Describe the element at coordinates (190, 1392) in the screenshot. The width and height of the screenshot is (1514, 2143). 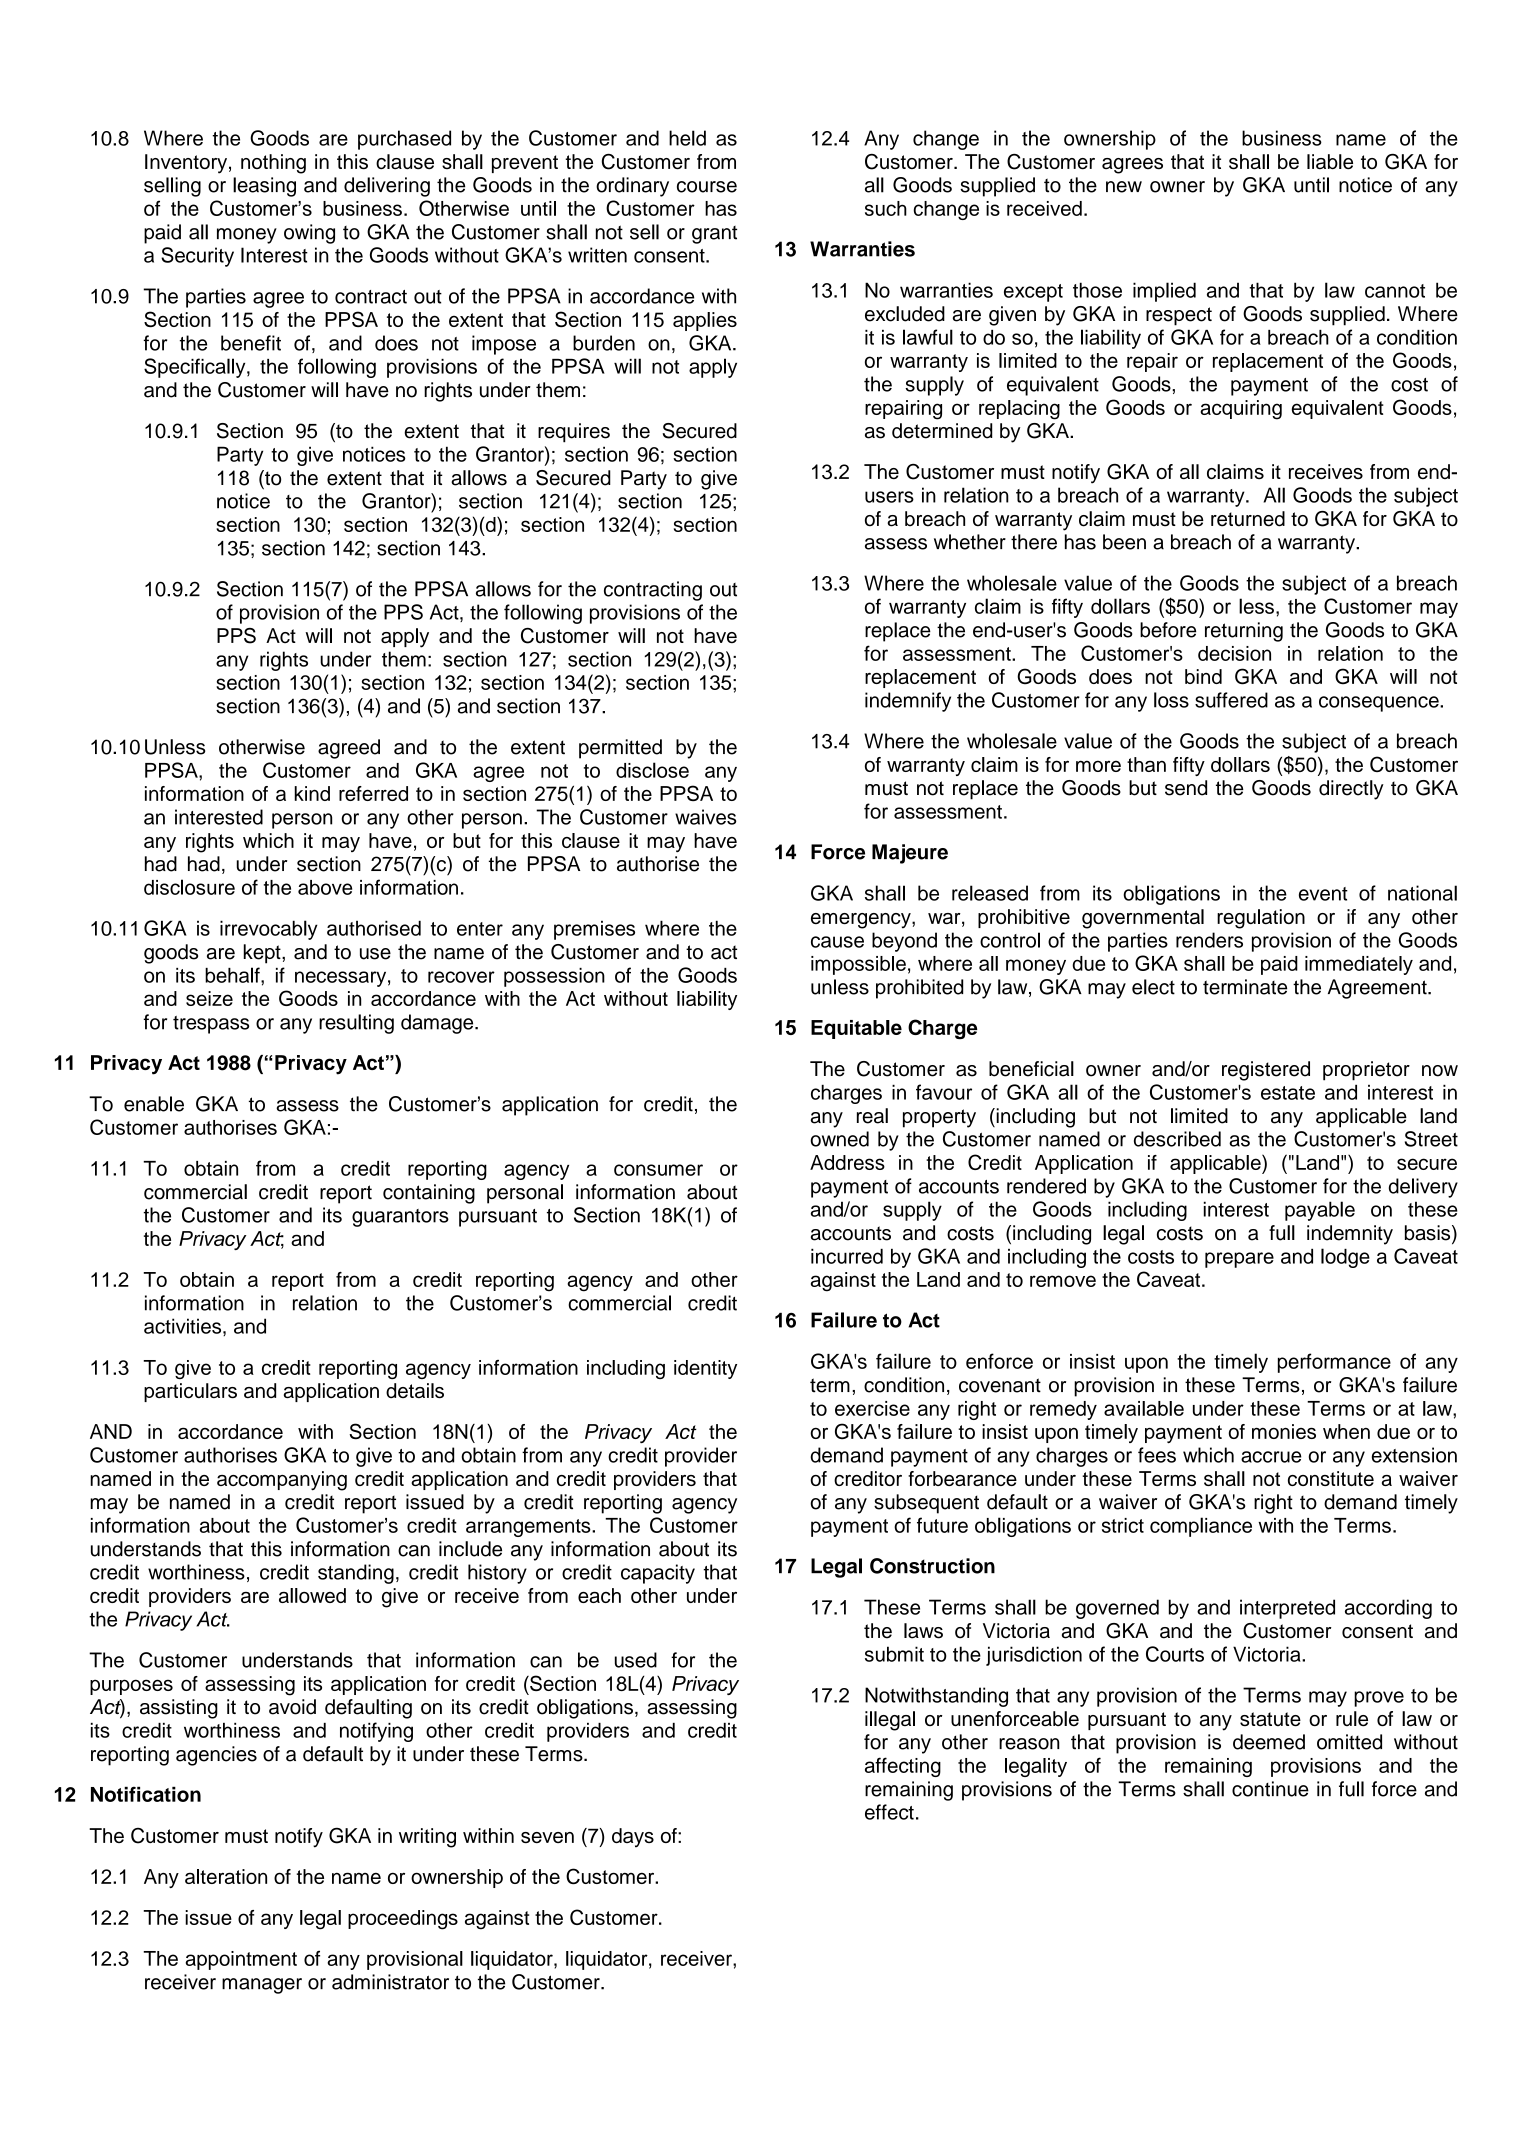
I see `particulars` at that location.
